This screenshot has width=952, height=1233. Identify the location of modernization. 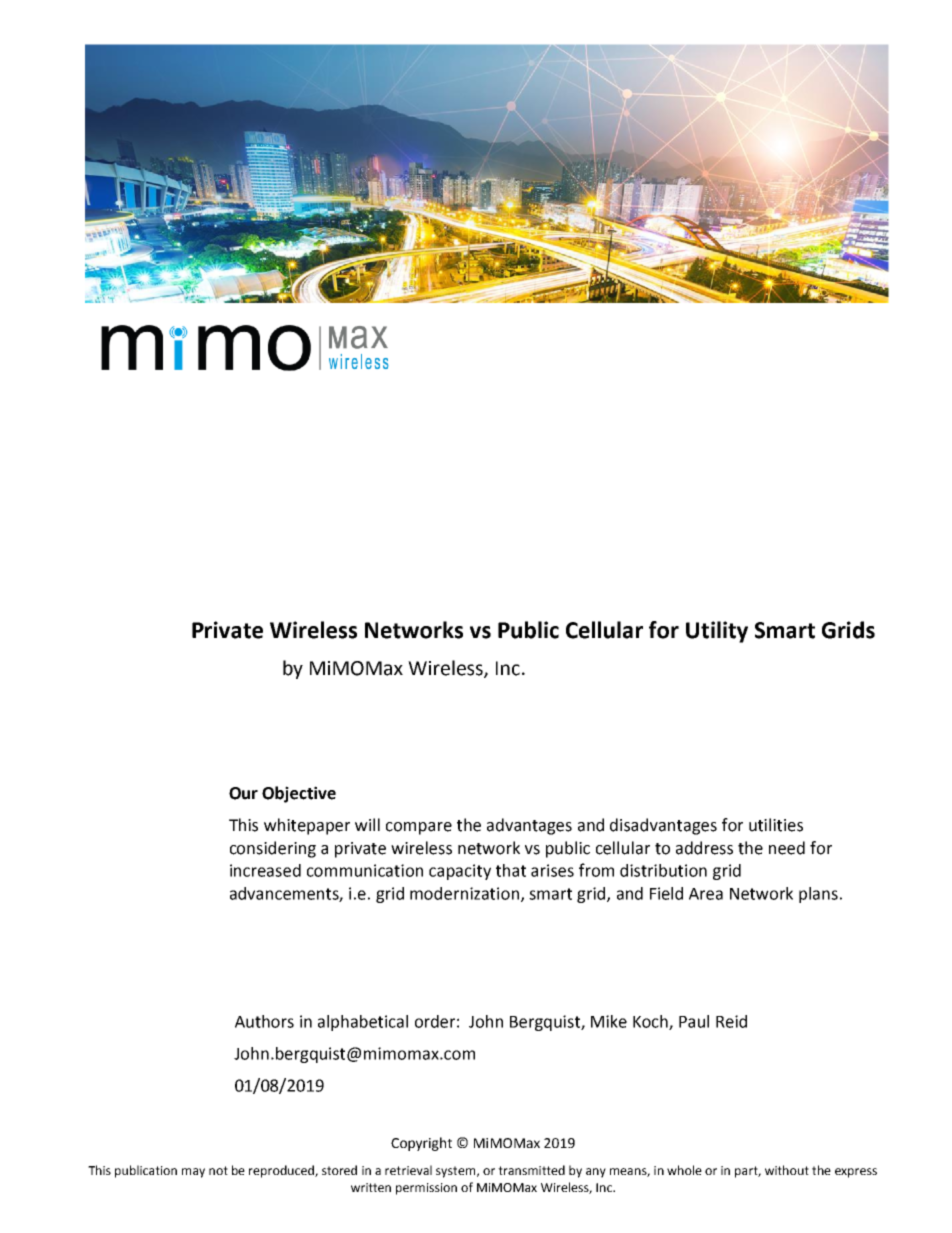
(464, 893).
